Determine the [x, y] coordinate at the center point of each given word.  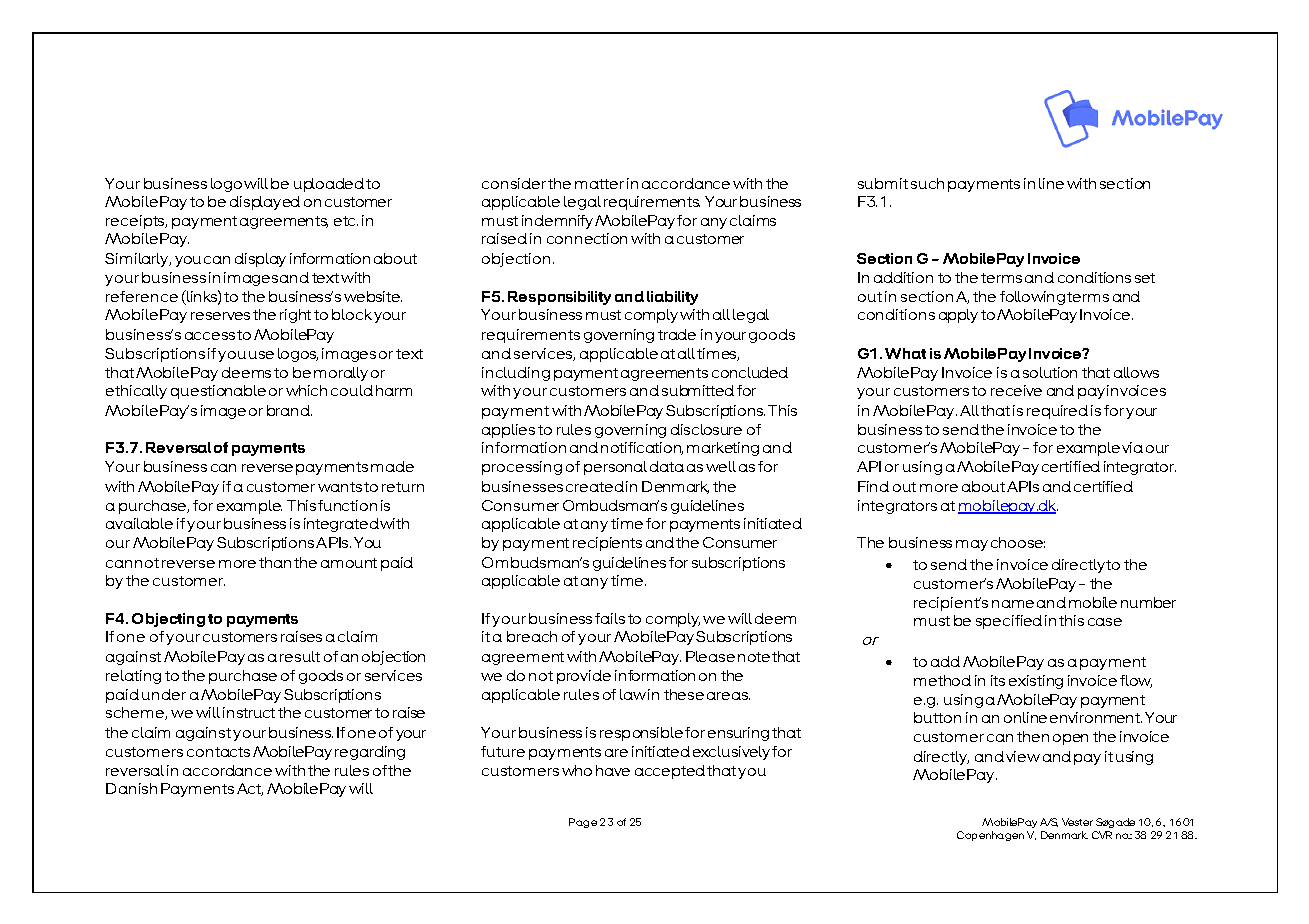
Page [583, 823]
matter [599, 184]
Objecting [168, 620]
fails [610, 618]
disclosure [706, 429]
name [1013, 604]
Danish [131, 788]
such [927, 183]
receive [1016, 390]
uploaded [329, 185]
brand [289, 410]
